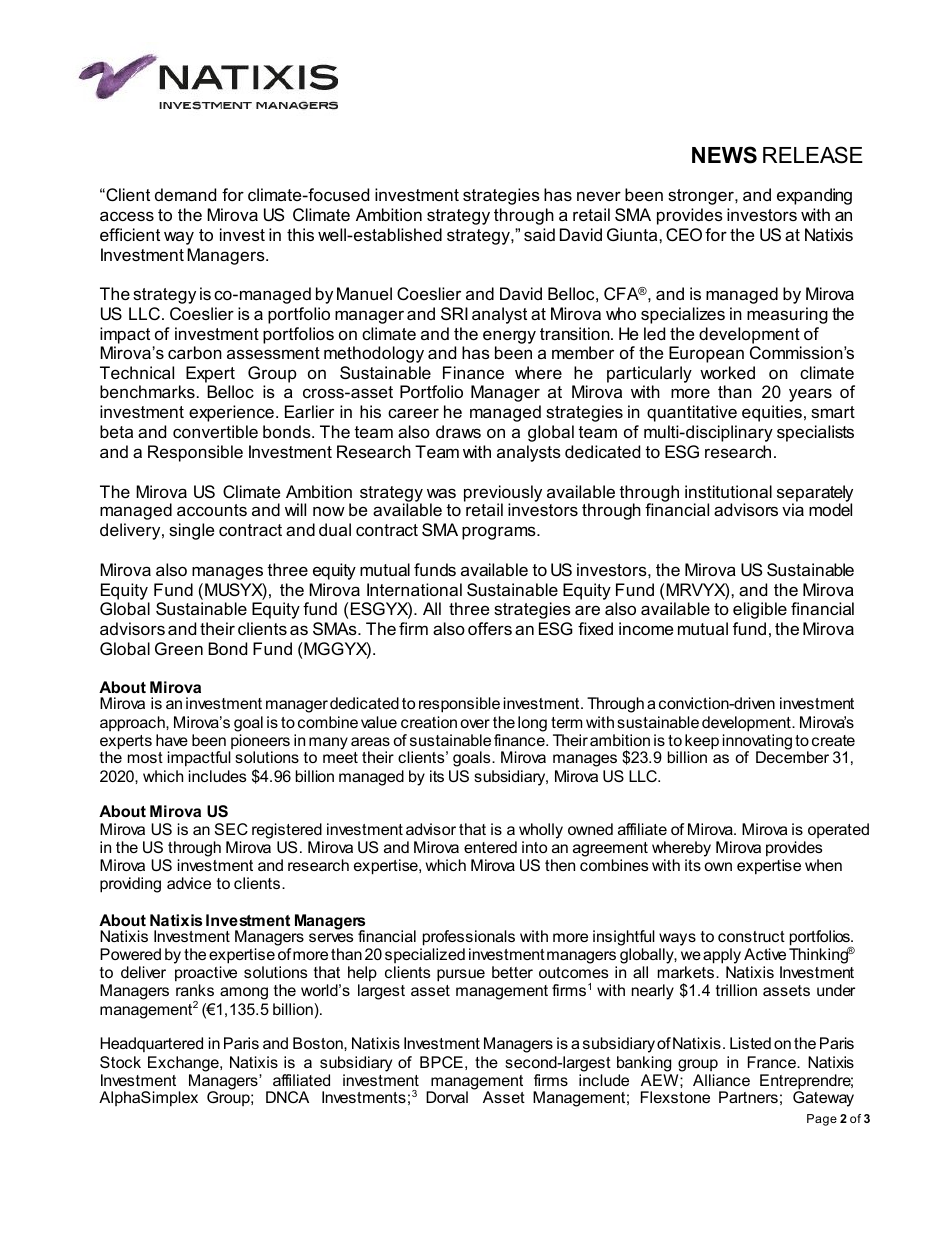  I want to click on demand, so click(185, 194).
